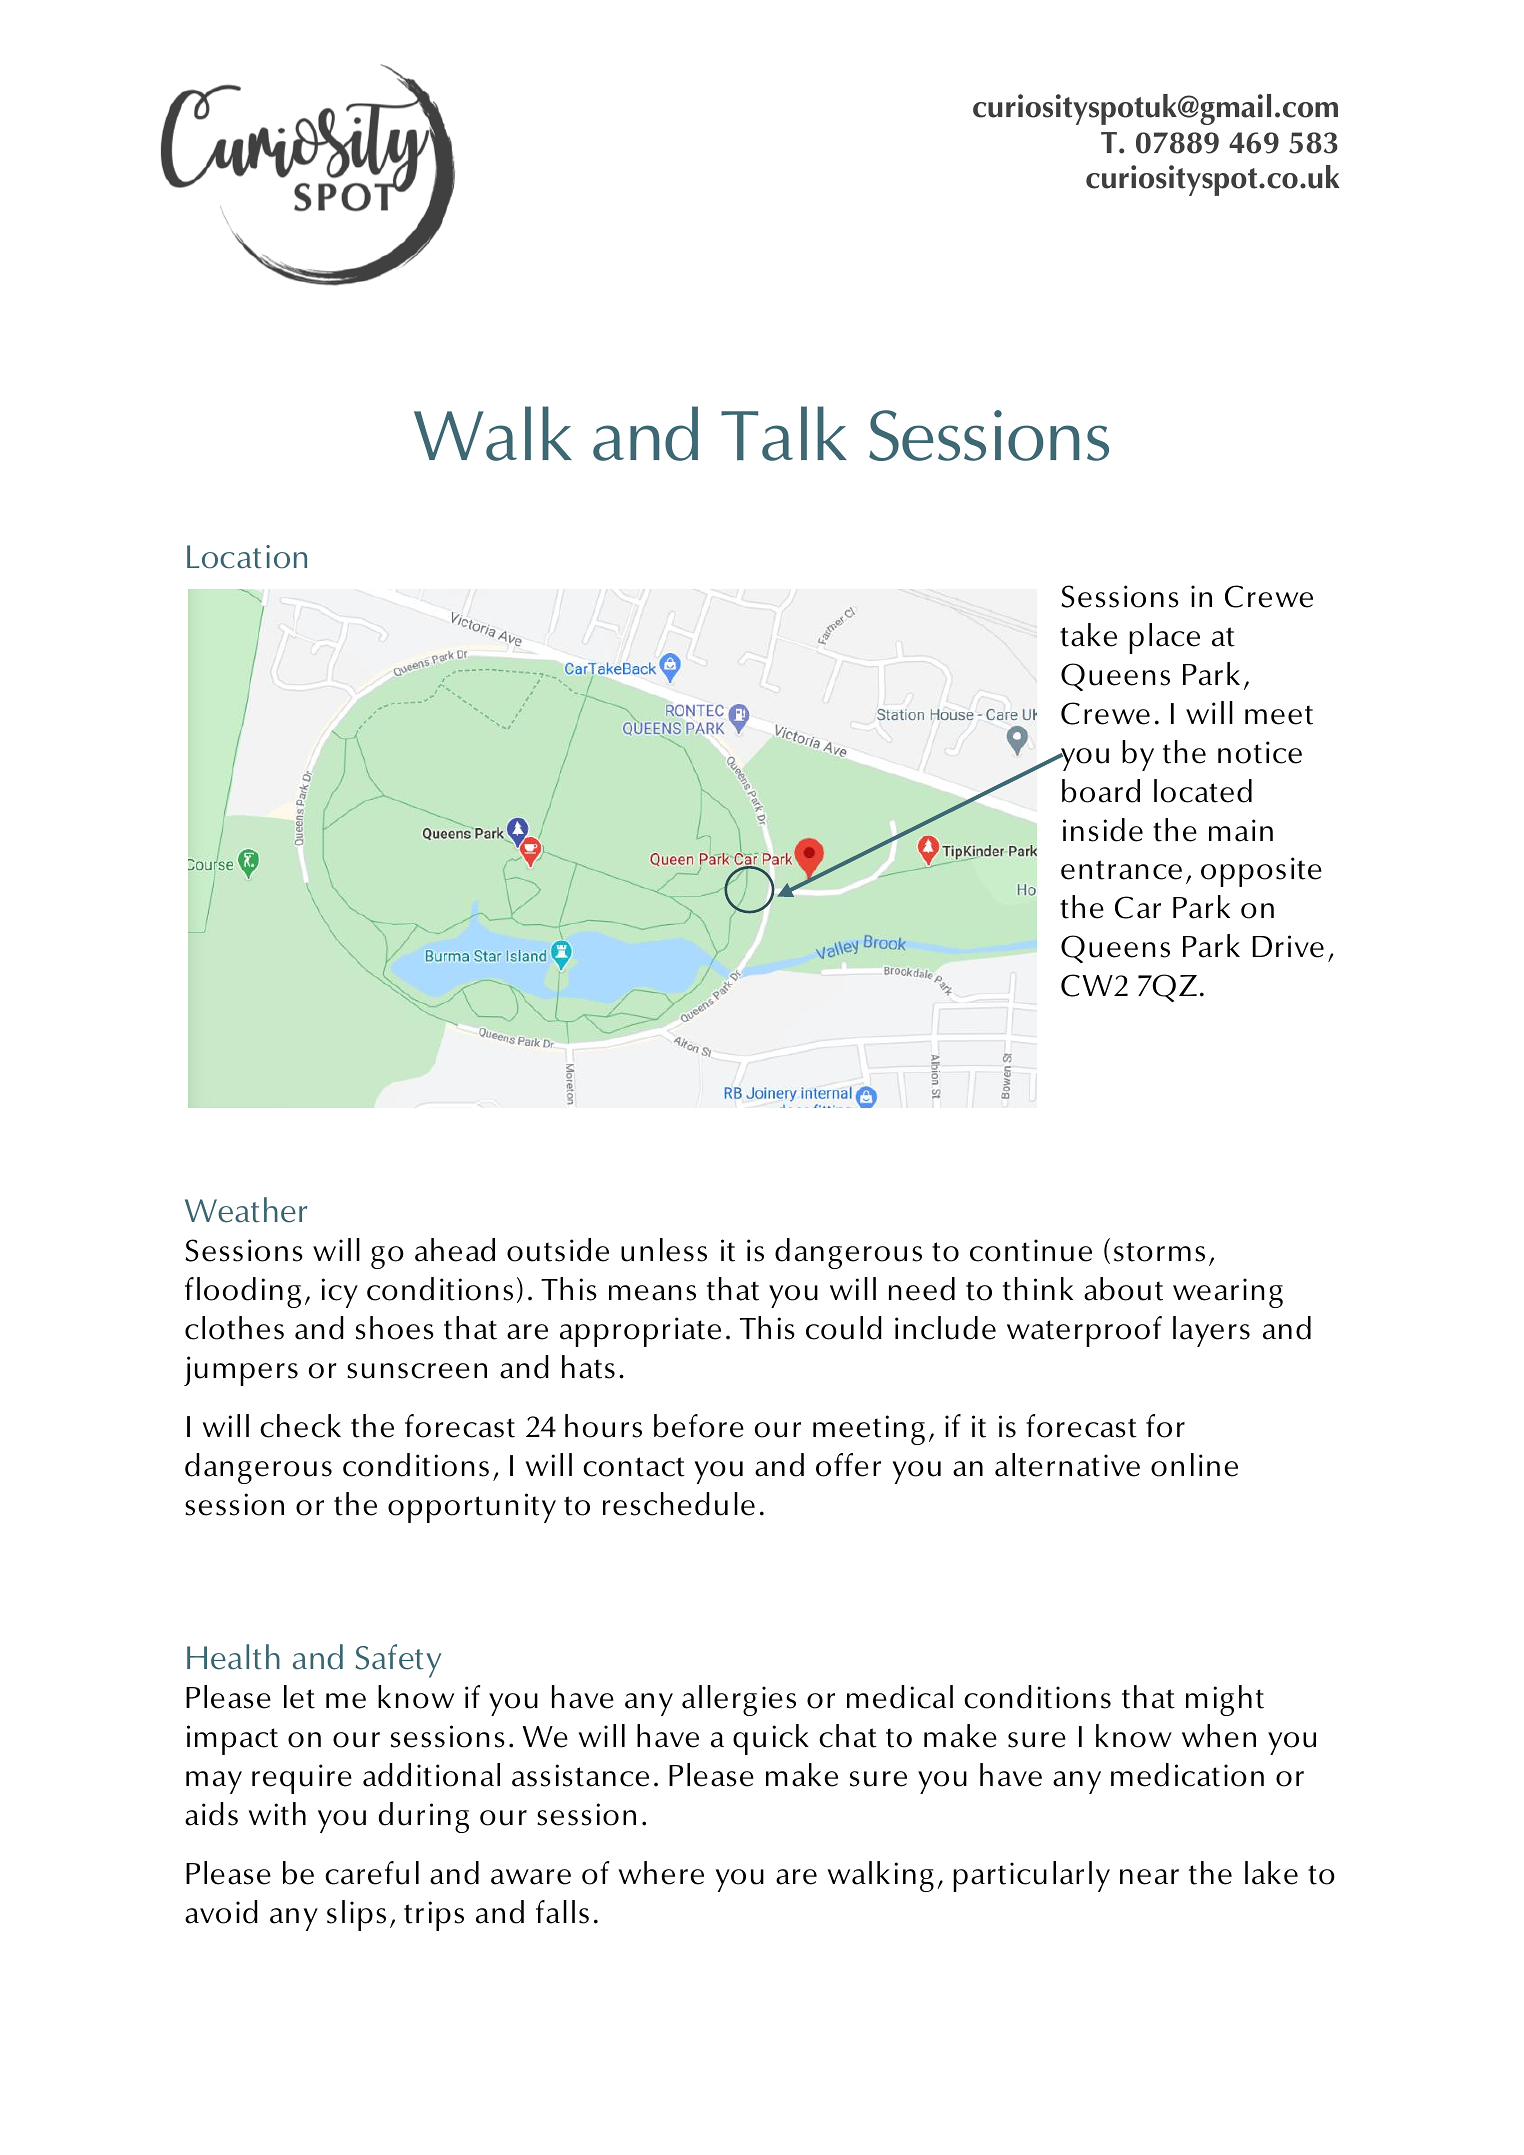  I want to click on careful, so click(372, 1873).
